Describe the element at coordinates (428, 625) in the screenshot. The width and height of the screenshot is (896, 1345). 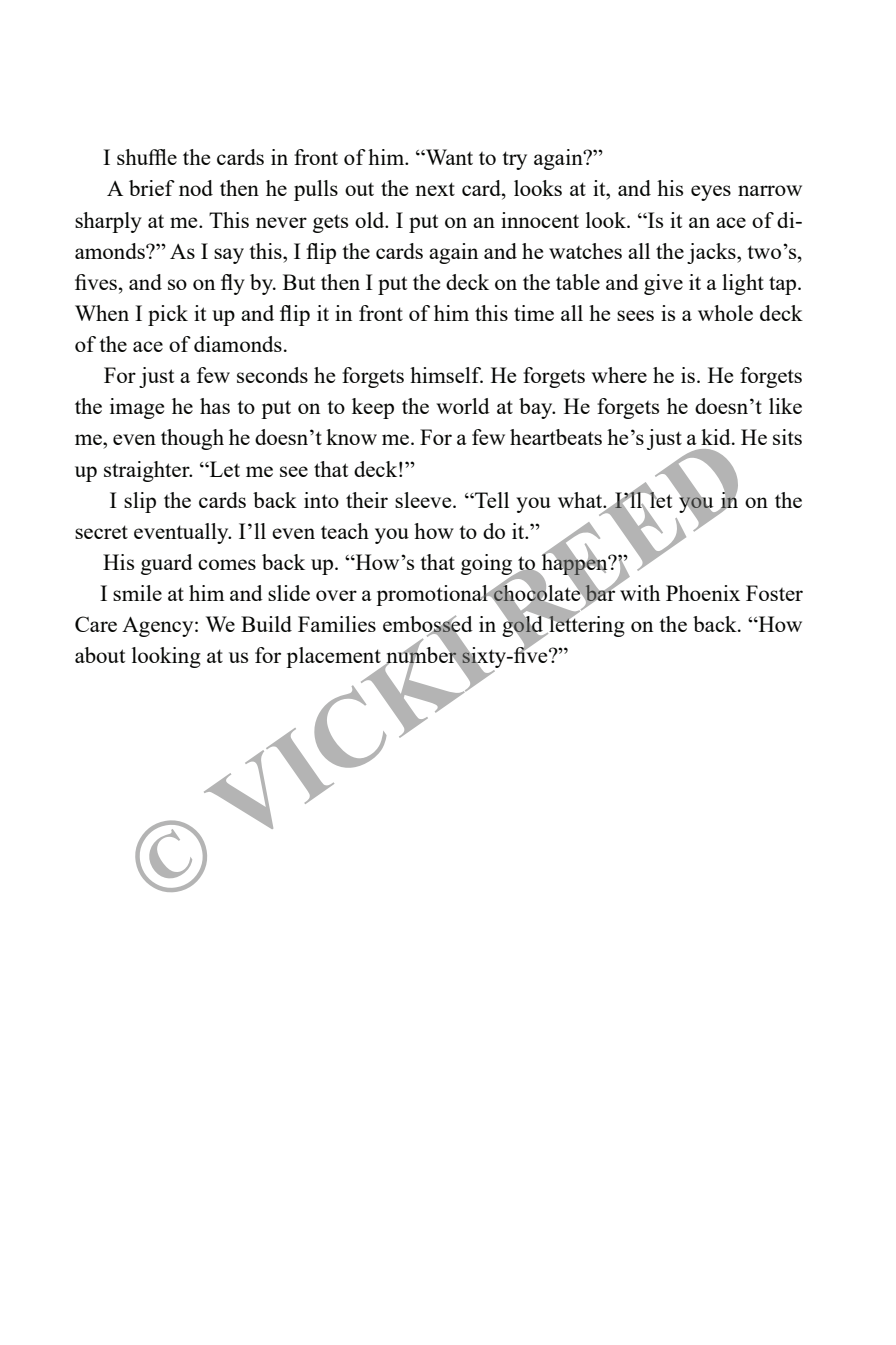
I see `embossed` at that location.
